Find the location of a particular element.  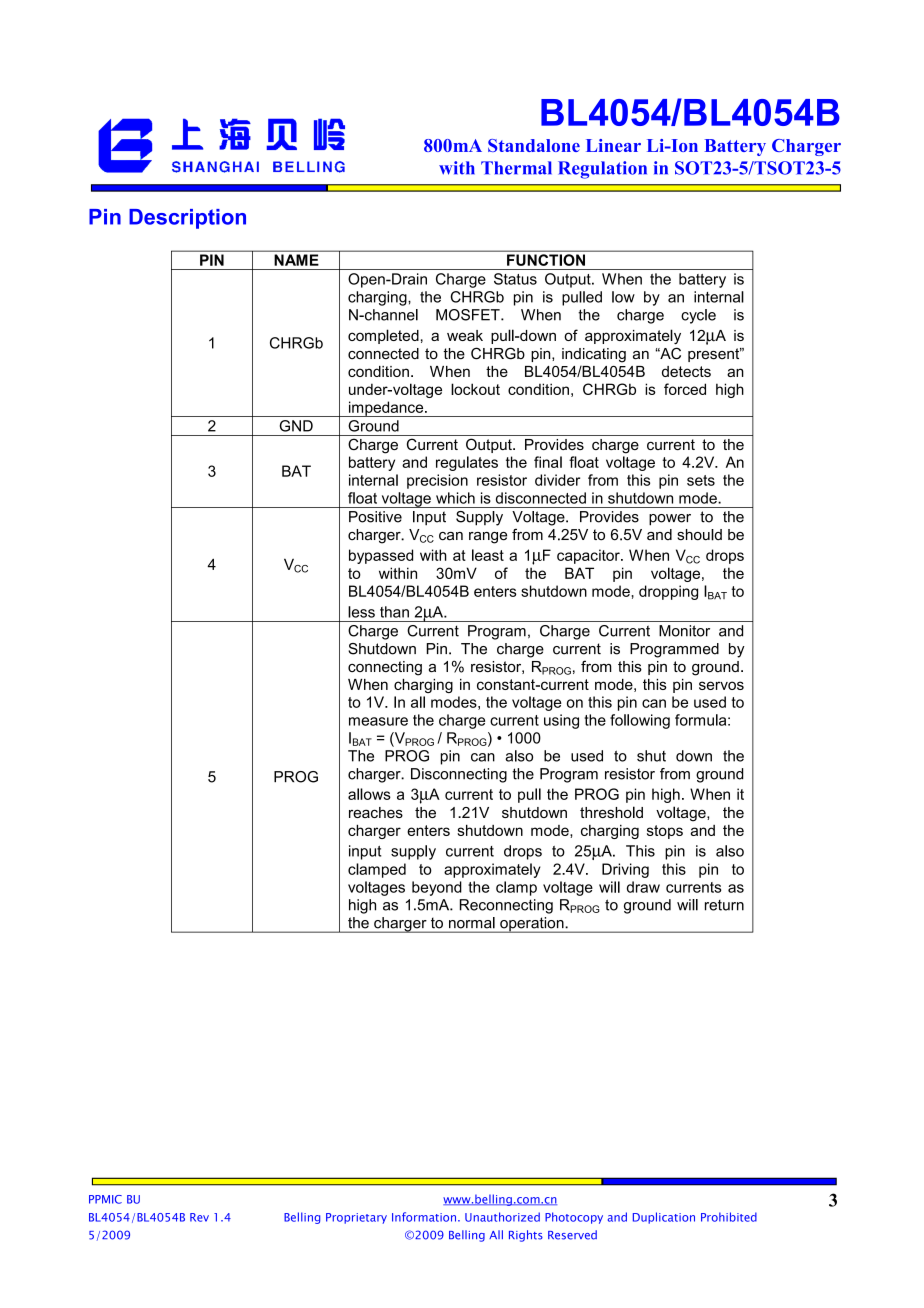

Description is located at coordinates (187, 219).
